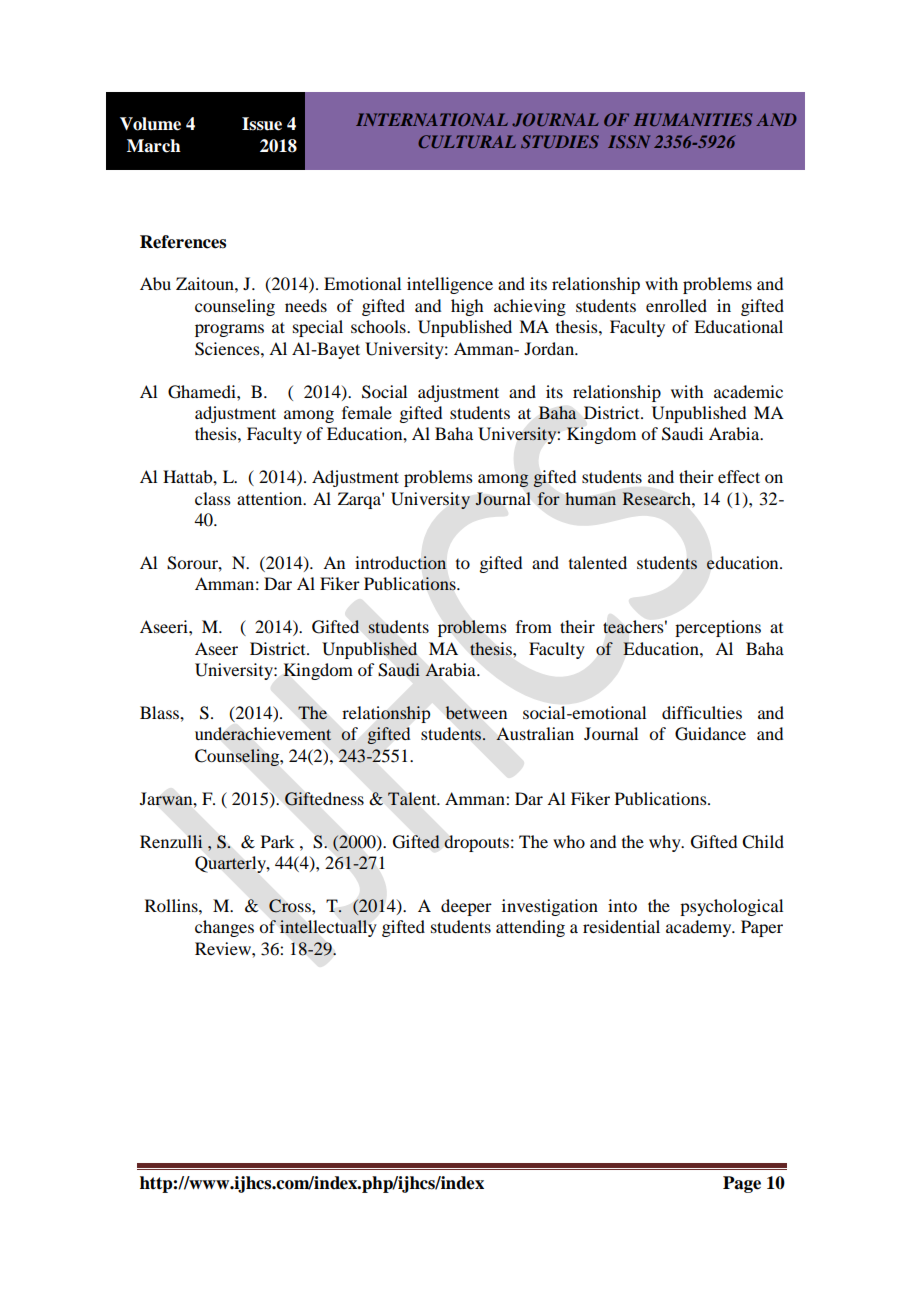 The height and width of the document is (1307, 924). What do you see at coordinates (476, 713) in the document?
I see `between` at bounding box center [476, 713].
